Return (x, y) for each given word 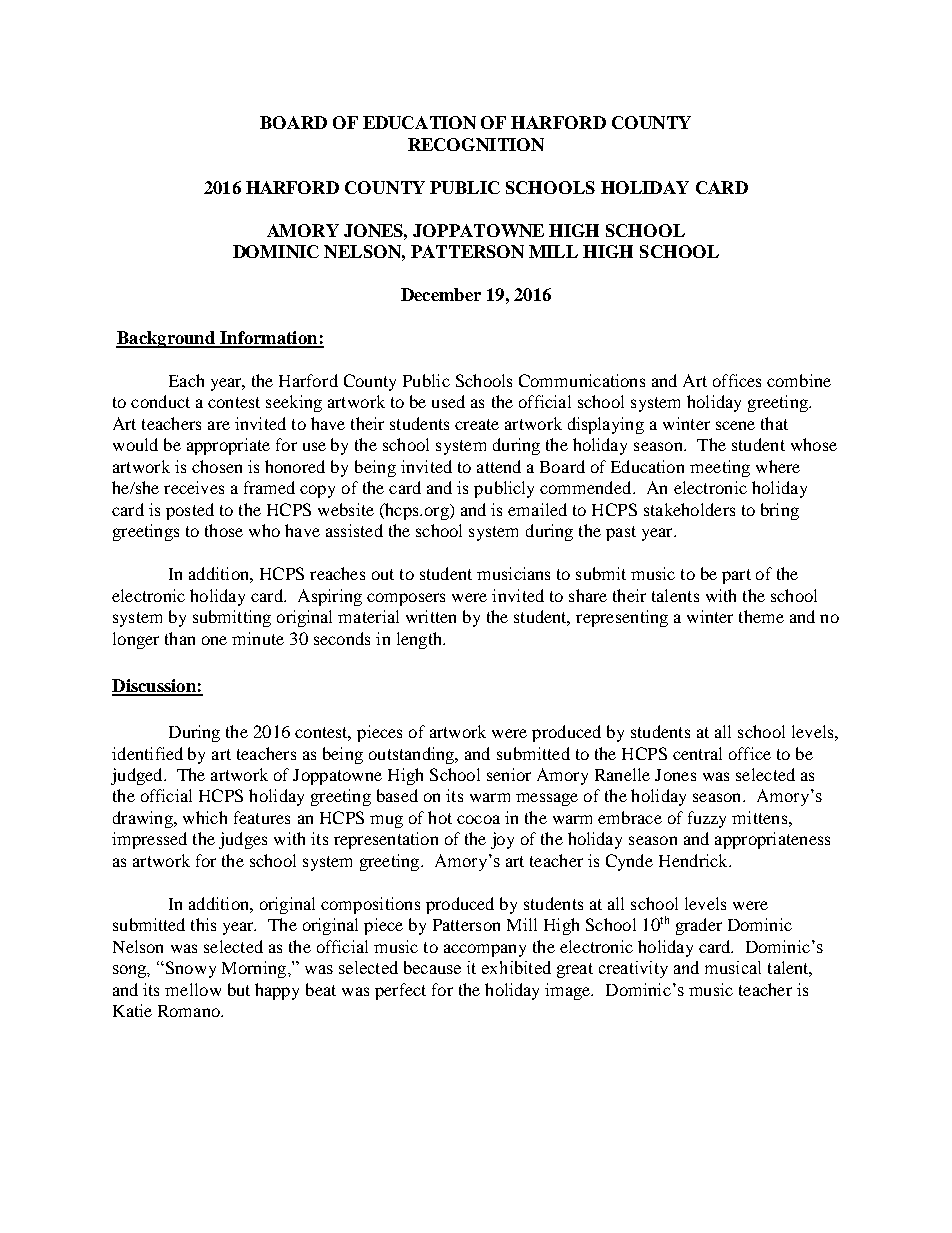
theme (761, 616)
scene (735, 425)
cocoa (478, 819)
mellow (193, 989)
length (420, 640)
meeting (720, 468)
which (205, 817)
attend (499, 466)
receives (194, 487)
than (180, 638)
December (441, 294)
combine (799, 380)
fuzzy (707, 819)
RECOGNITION (476, 144)
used (448, 401)
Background (166, 339)
